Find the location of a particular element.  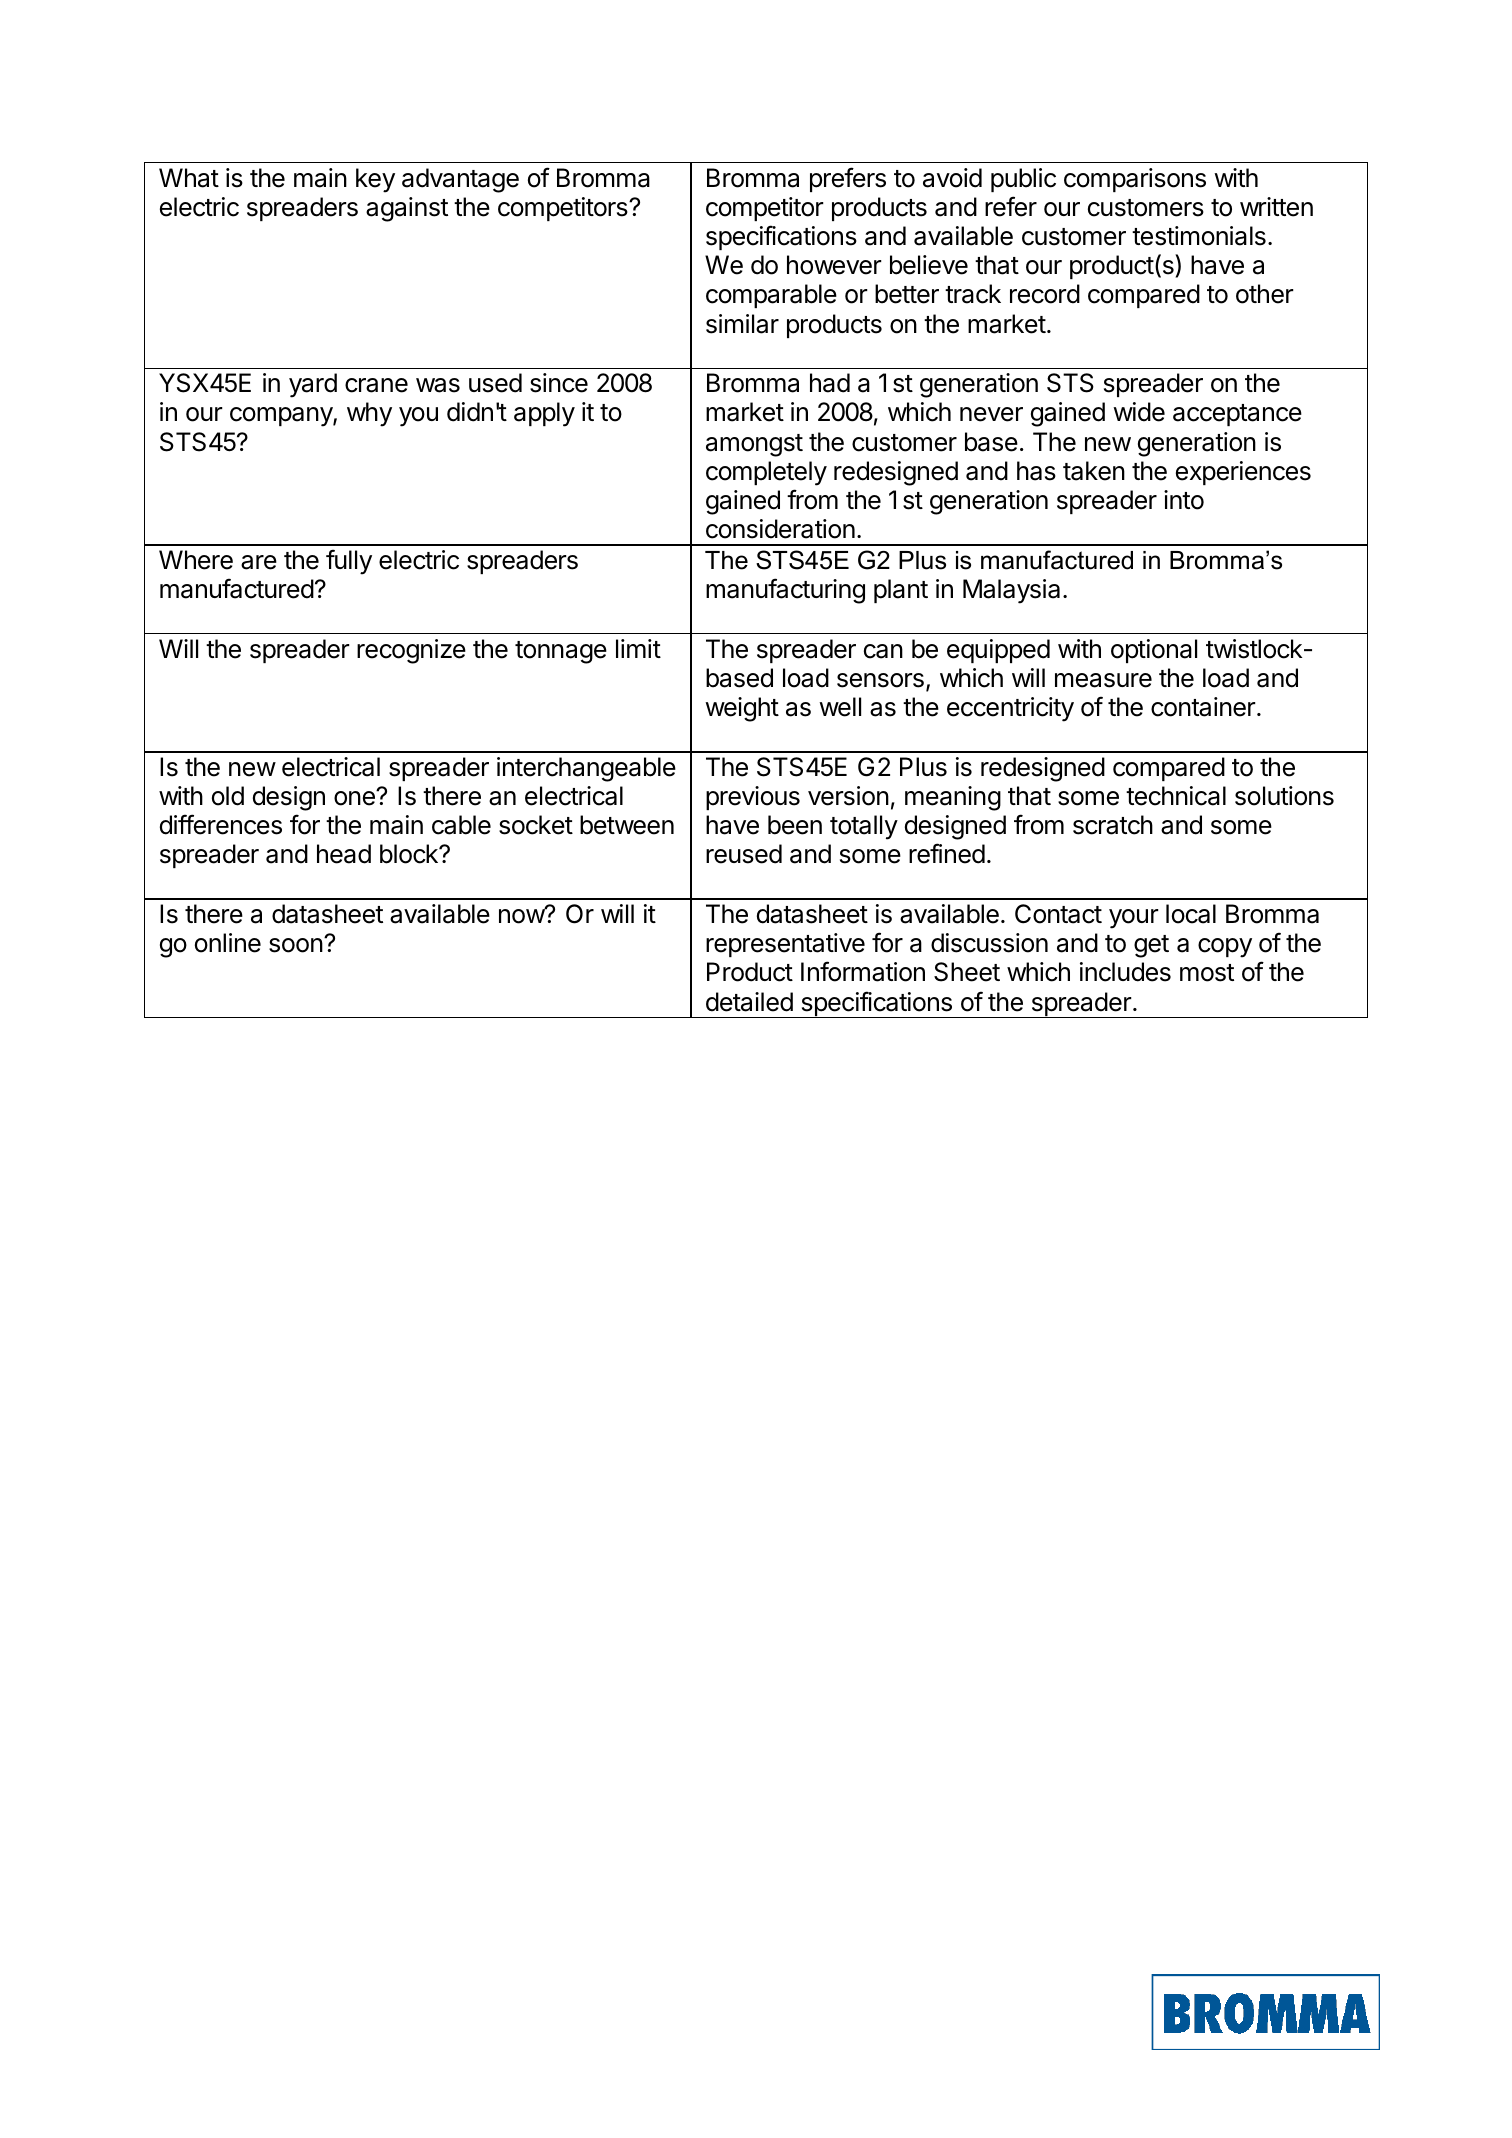

why is located at coordinates (369, 414).
